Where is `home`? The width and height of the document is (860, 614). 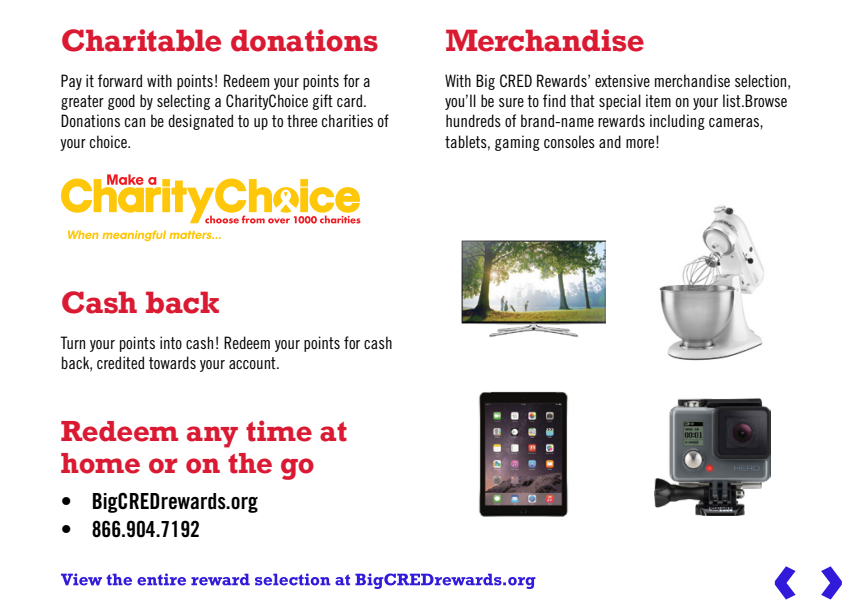
home is located at coordinates (100, 463).
